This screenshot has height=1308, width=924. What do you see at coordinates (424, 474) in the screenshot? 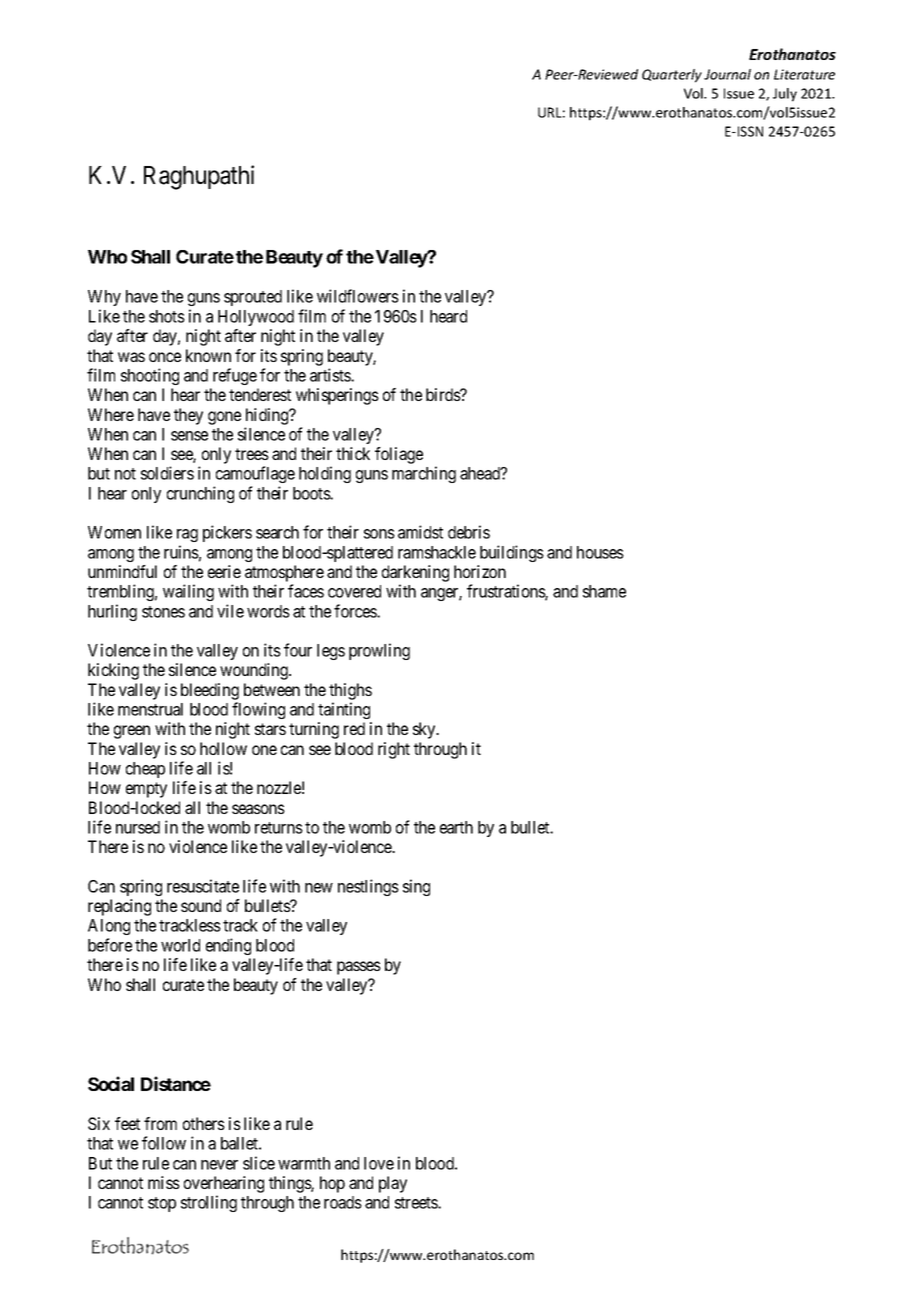
I see `marching` at bounding box center [424, 474].
